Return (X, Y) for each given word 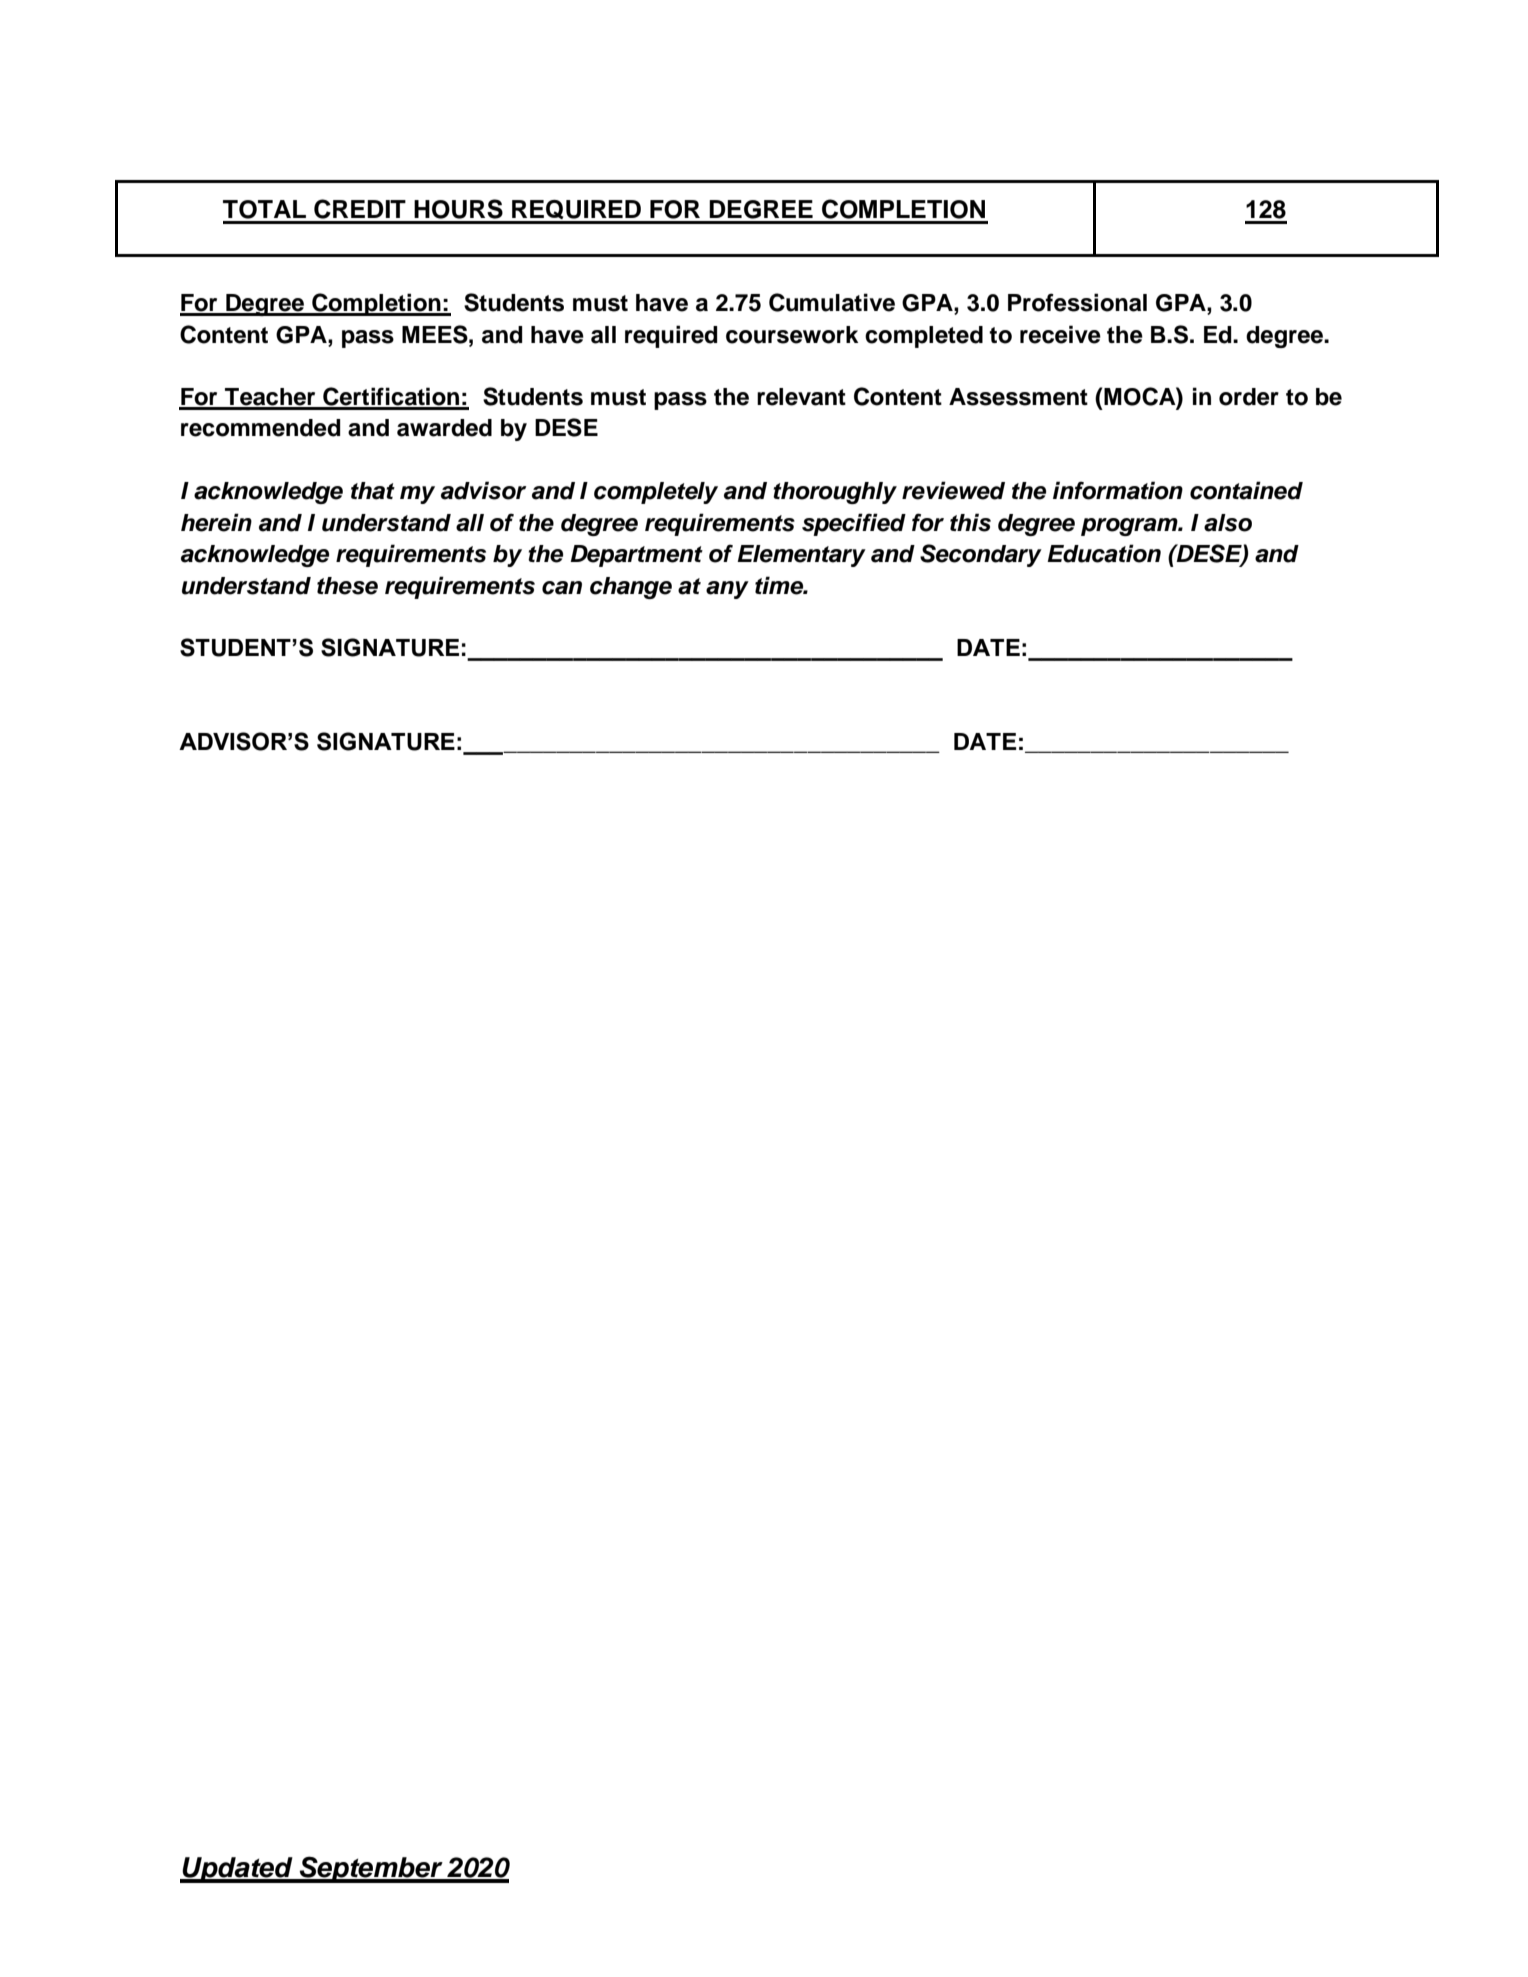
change (631, 588)
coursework (792, 335)
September (371, 1869)
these (347, 586)
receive (1060, 334)
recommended (260, 428)
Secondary (981, 555)
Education (1104, 553)
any (727, 590)
